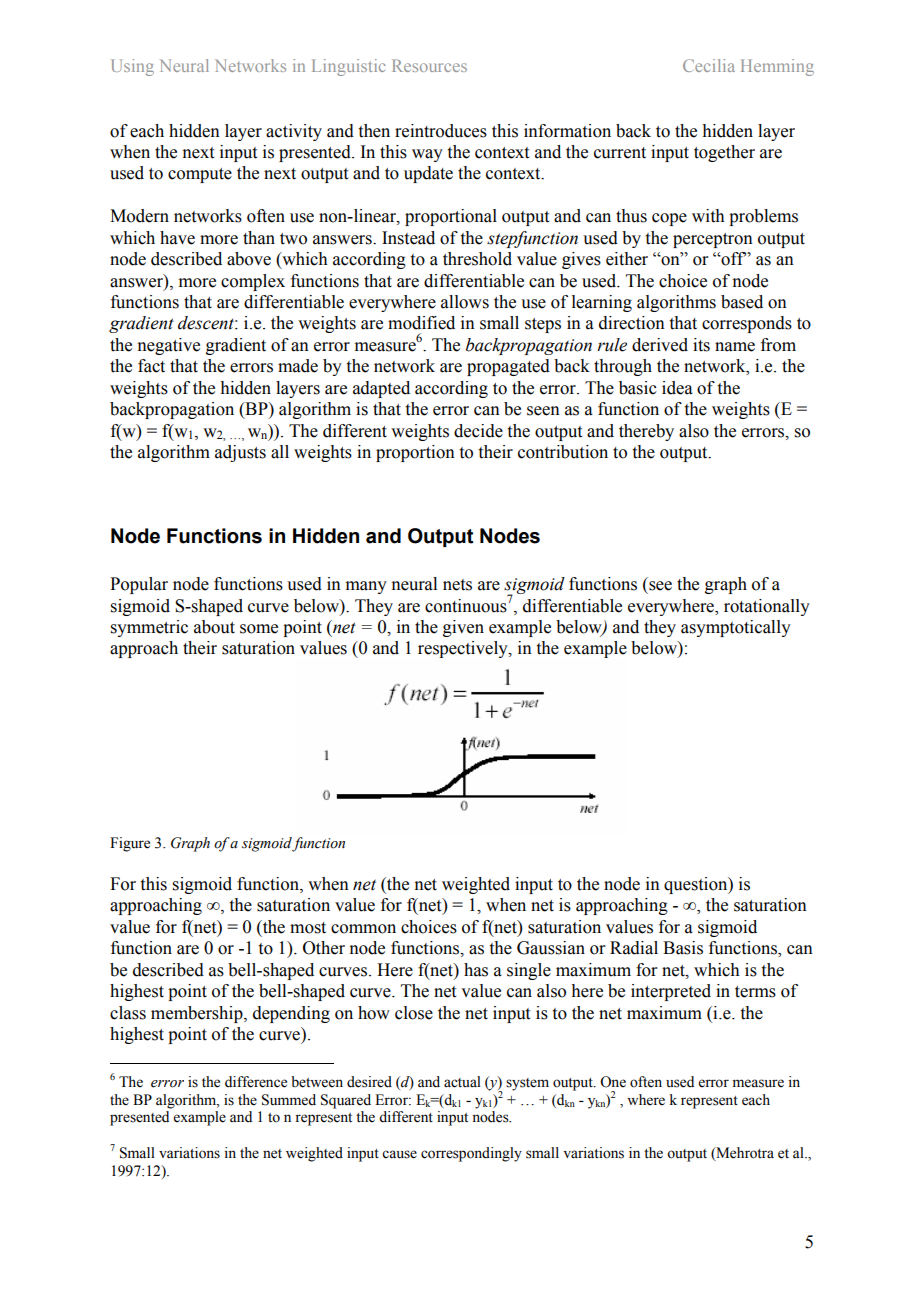  What do you see at coordinates (130, 844) in the screenshot?
I see `Figure` at bounding box center [130, 844].
